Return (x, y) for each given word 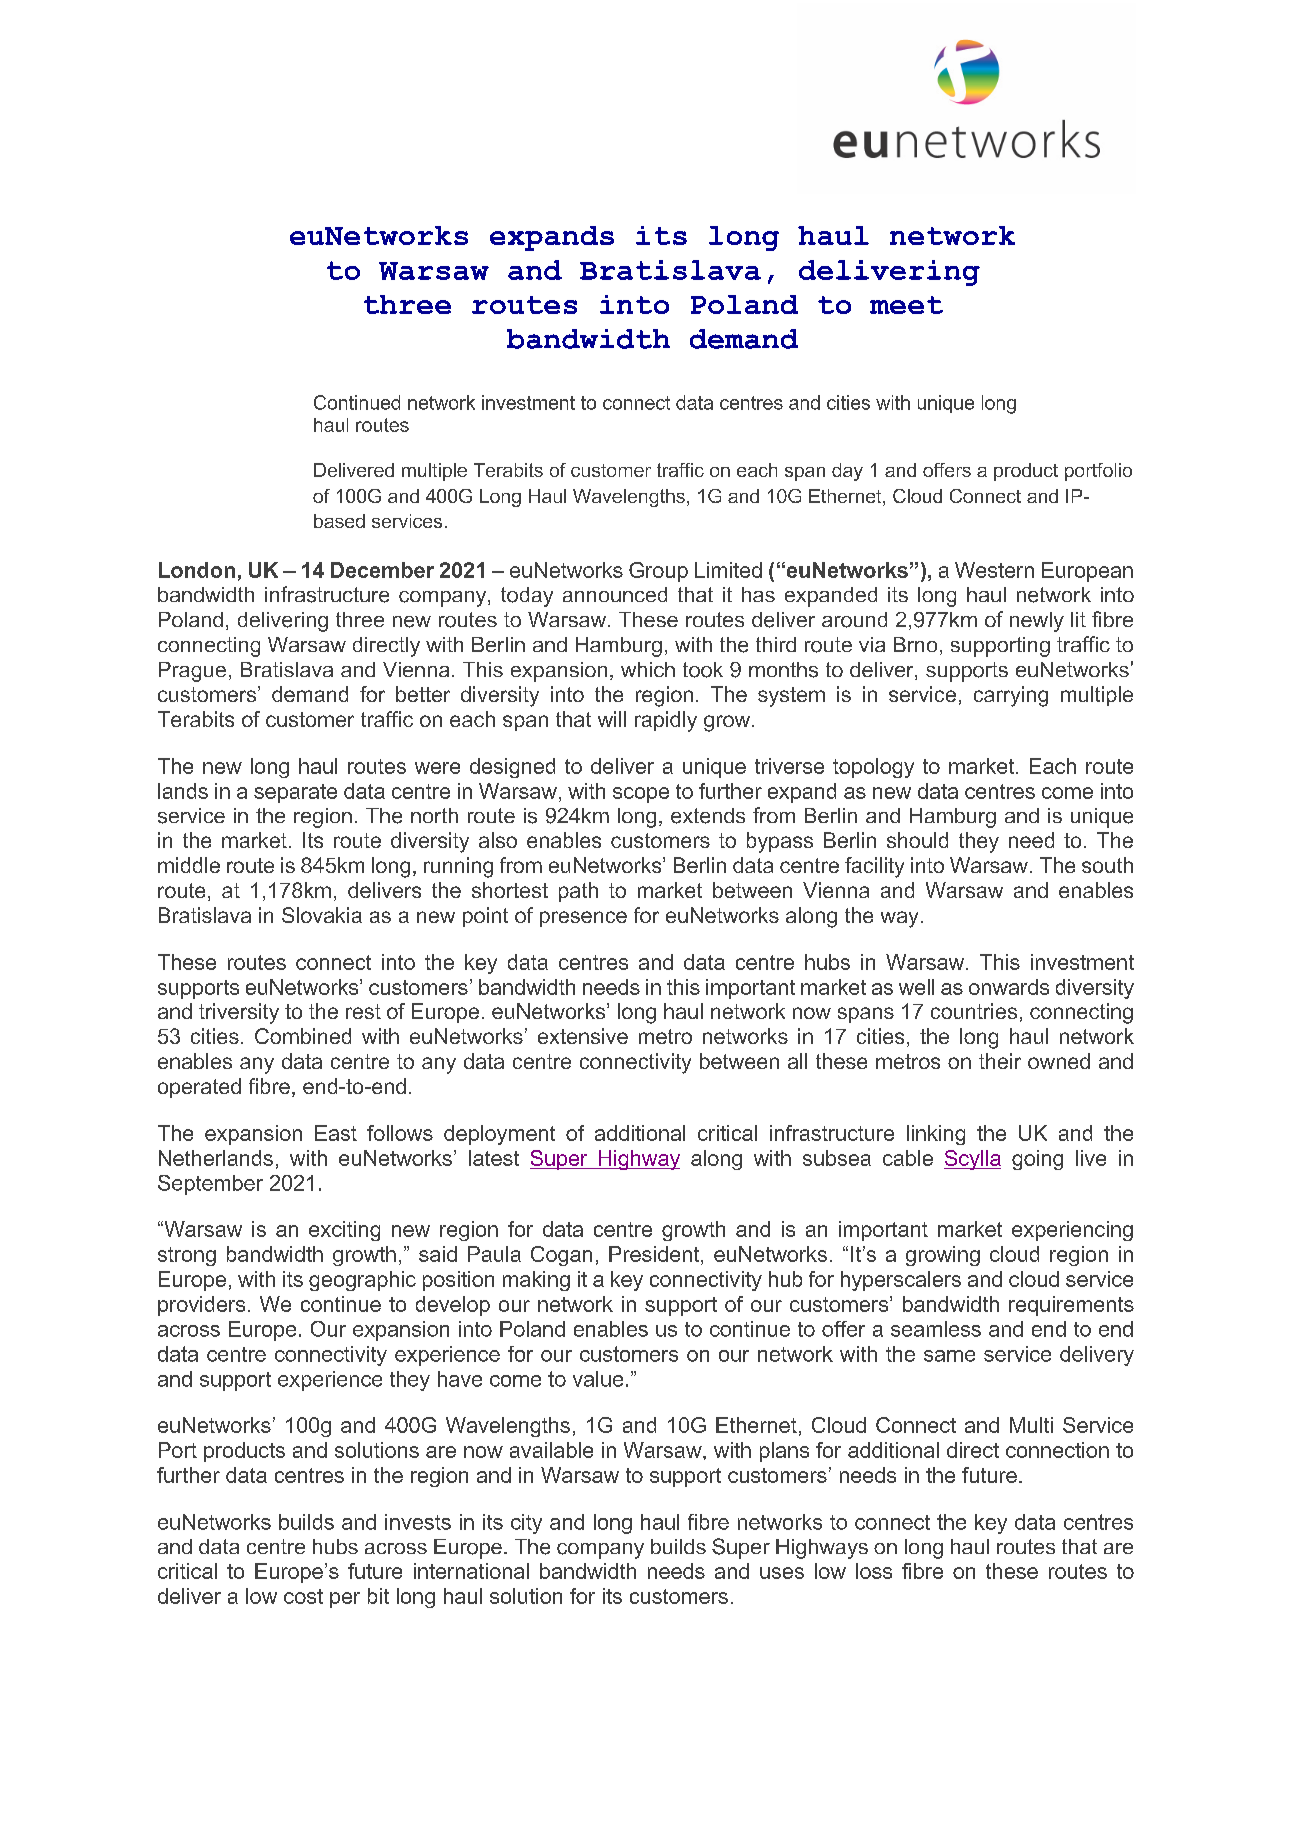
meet (906, 305)
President (655, 1254)
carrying (1011, 696)
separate (295, 793)
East (336, 1133)
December (382, 570)
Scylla (972, 1160)
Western (994, 570)
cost (303, 1596)
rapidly (666, 721)
